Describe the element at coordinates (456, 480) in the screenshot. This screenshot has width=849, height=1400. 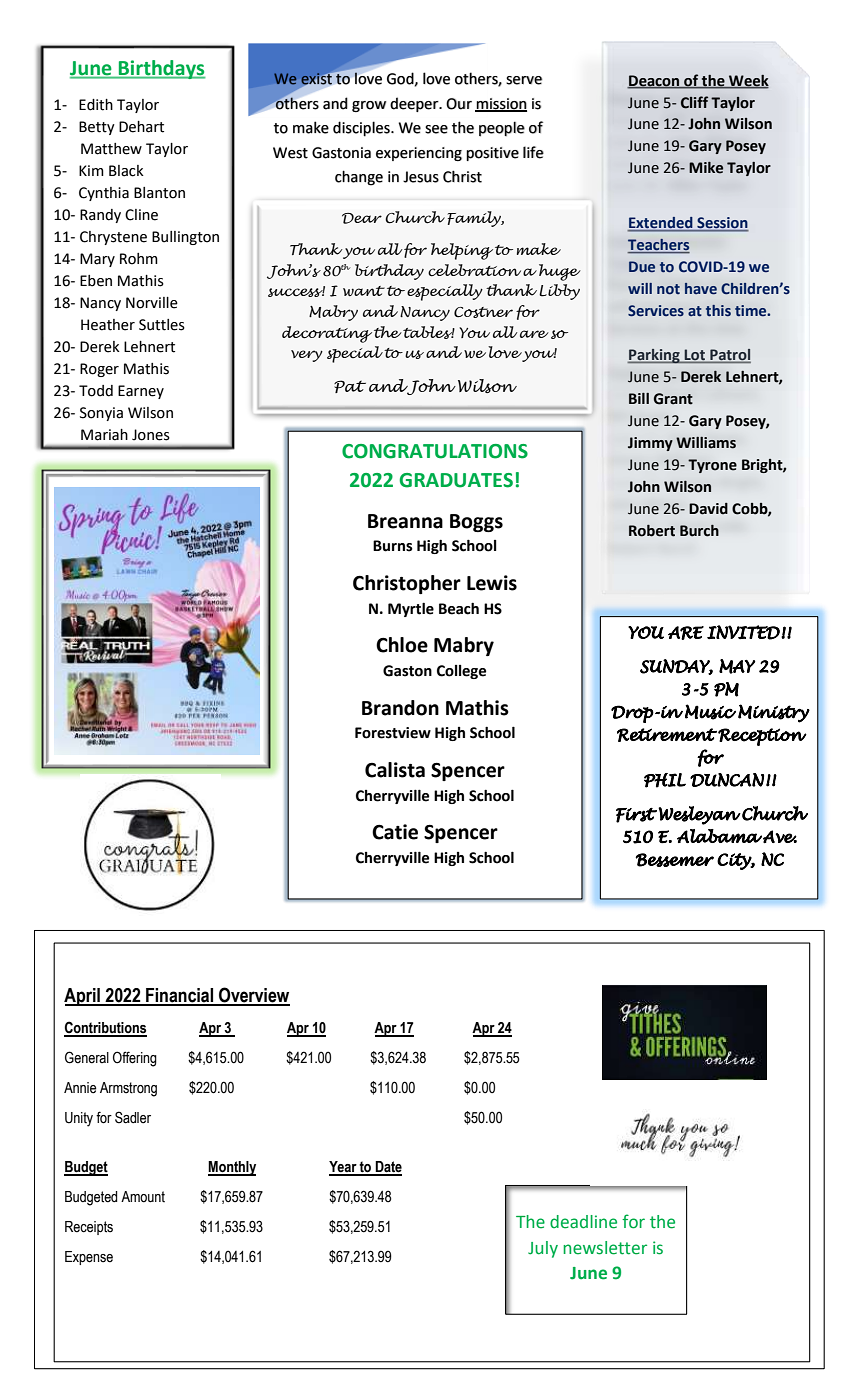
I see `GRADUATES` at that location.
